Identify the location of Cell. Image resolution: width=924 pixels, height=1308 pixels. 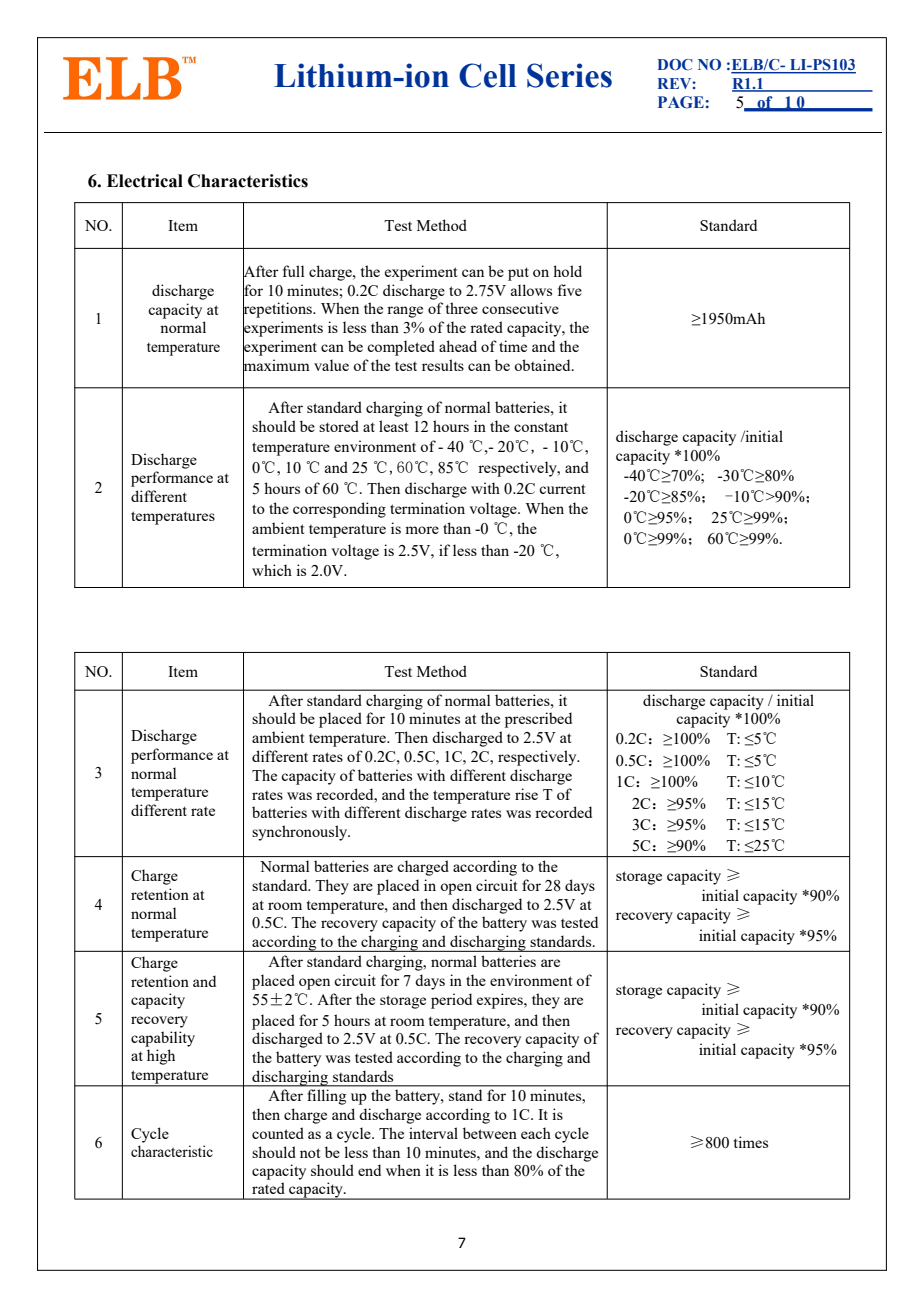
(488, 75).
